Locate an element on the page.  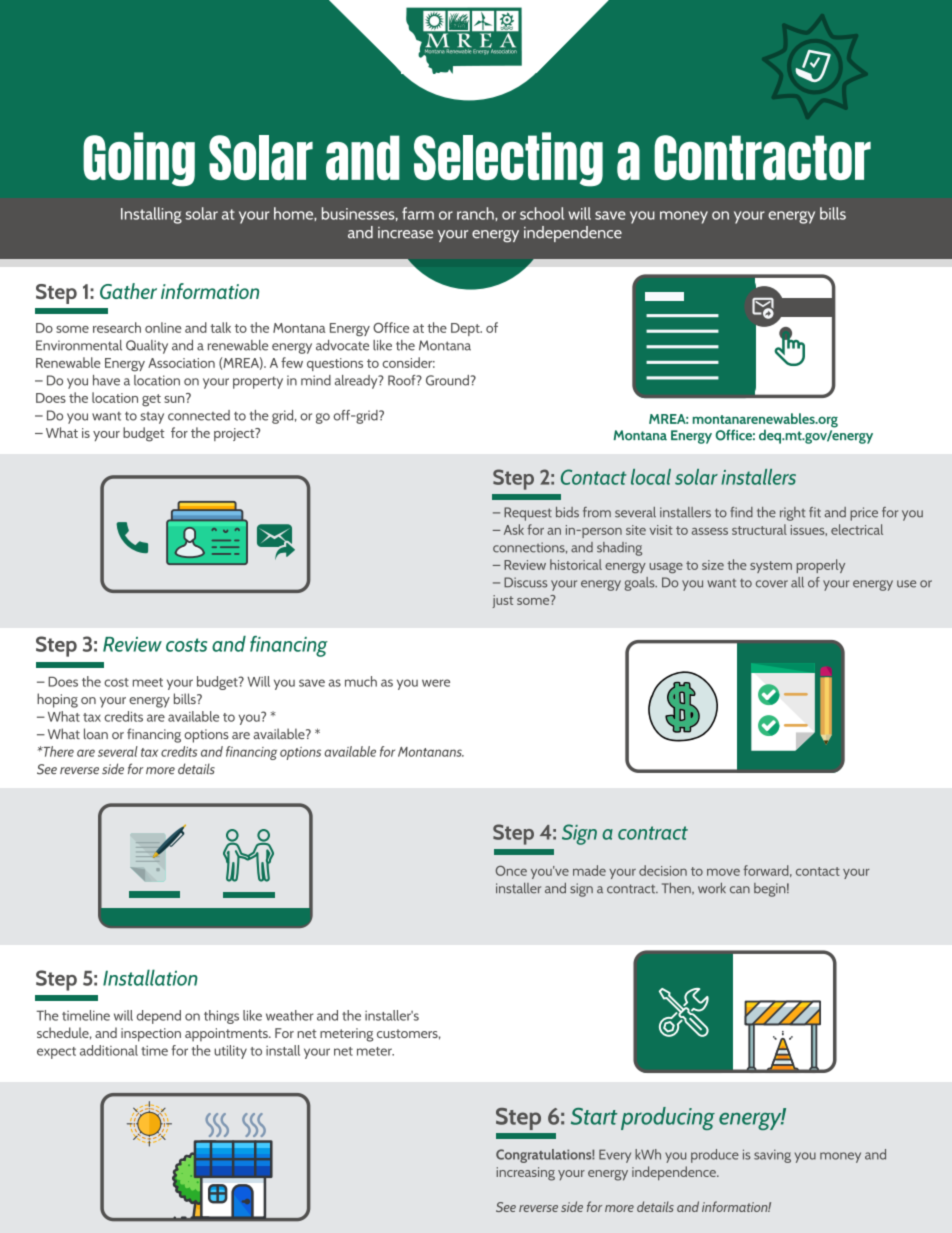
additional is located at coordinates (109, 1050).
